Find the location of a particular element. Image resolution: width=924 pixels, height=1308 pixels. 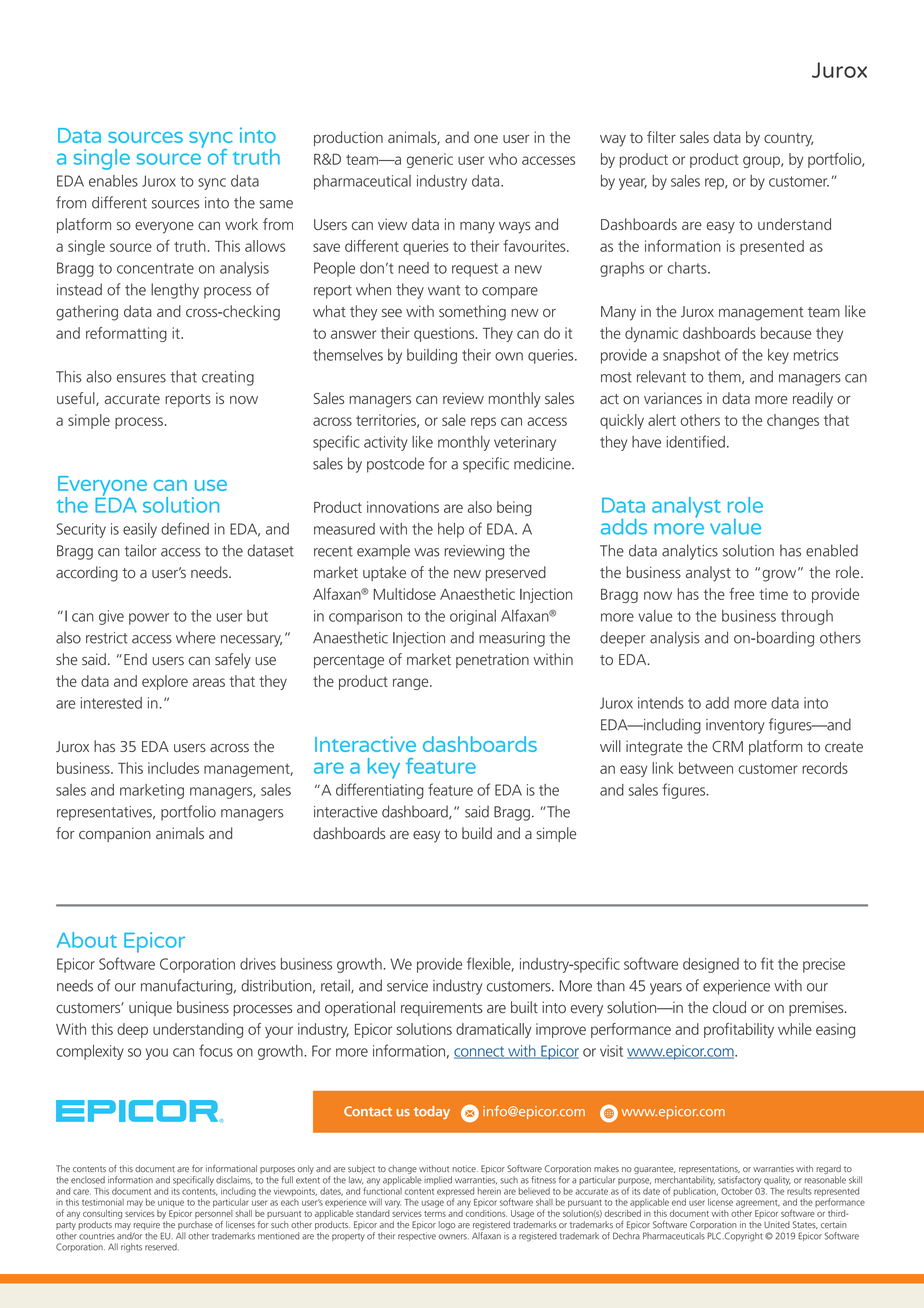

enables is located at coordinates (113, 181).
